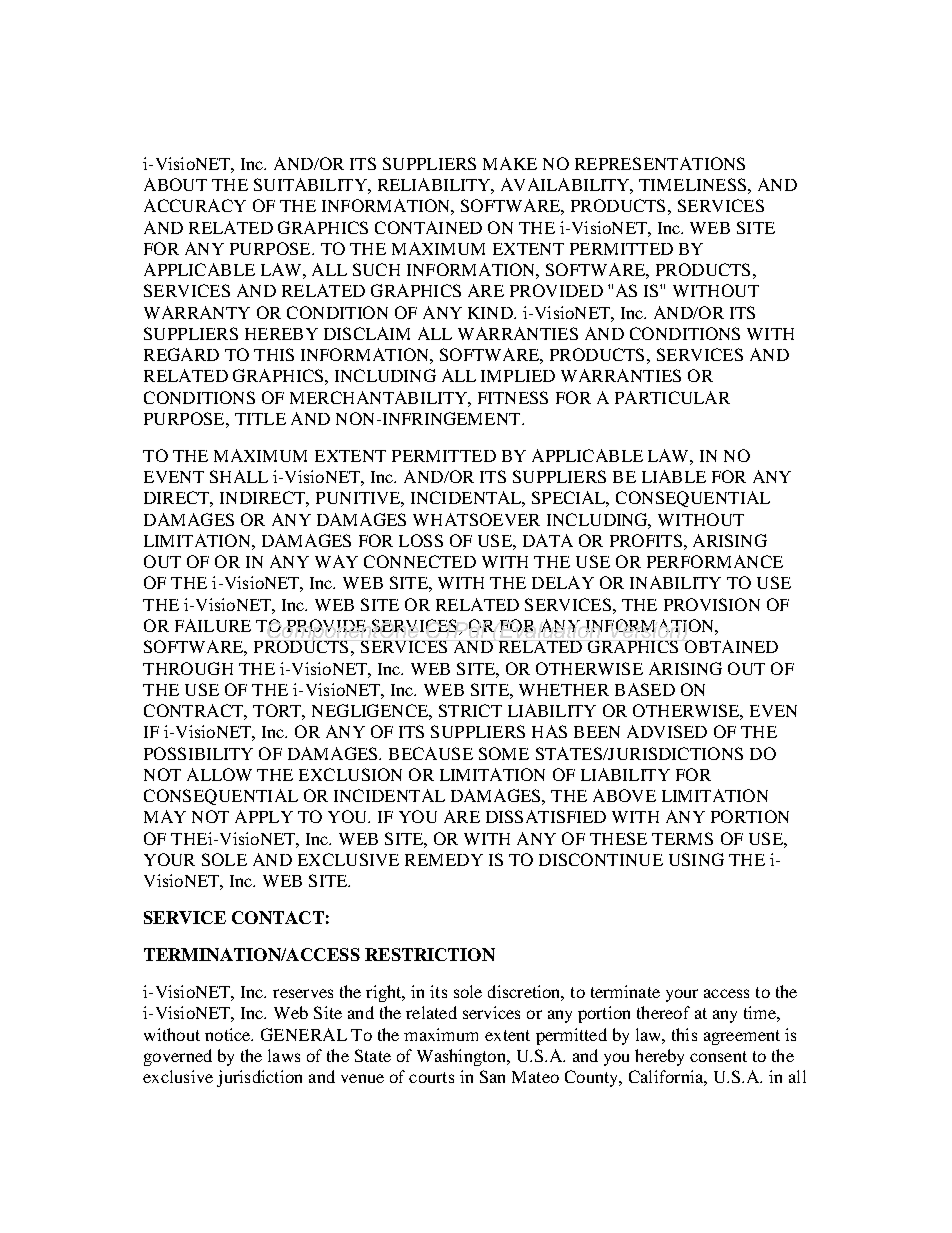 Image resolution: width=952 pixels, height=1233 pixels. Describe the element at coordinates (660, 163) in the screenshot. I see `REPRESENTATIONS` at that location.
